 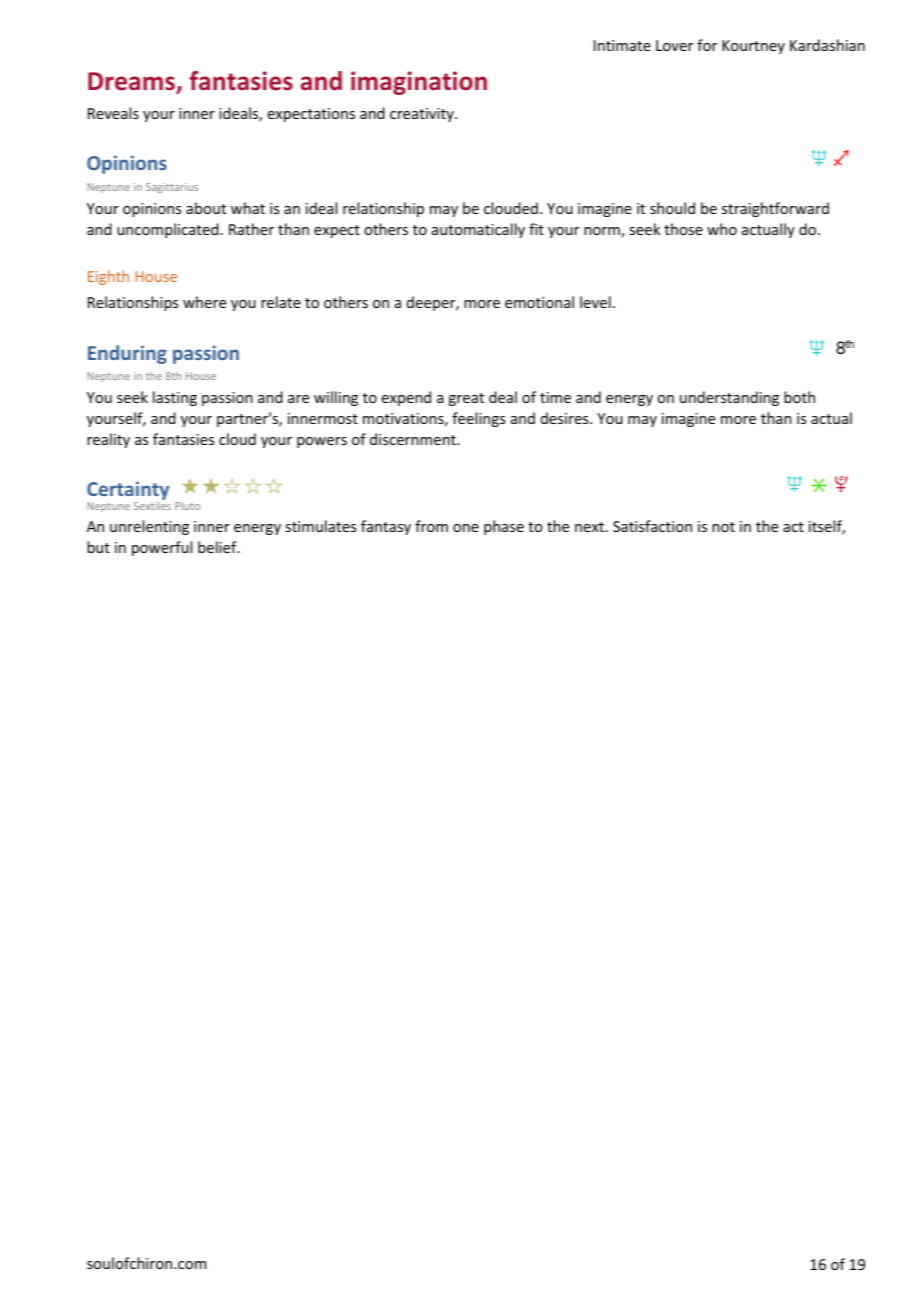 What do you see at coordinates (132, 82) in the screenshot?
I see `Dreams` at bounding box center [132, 82].
